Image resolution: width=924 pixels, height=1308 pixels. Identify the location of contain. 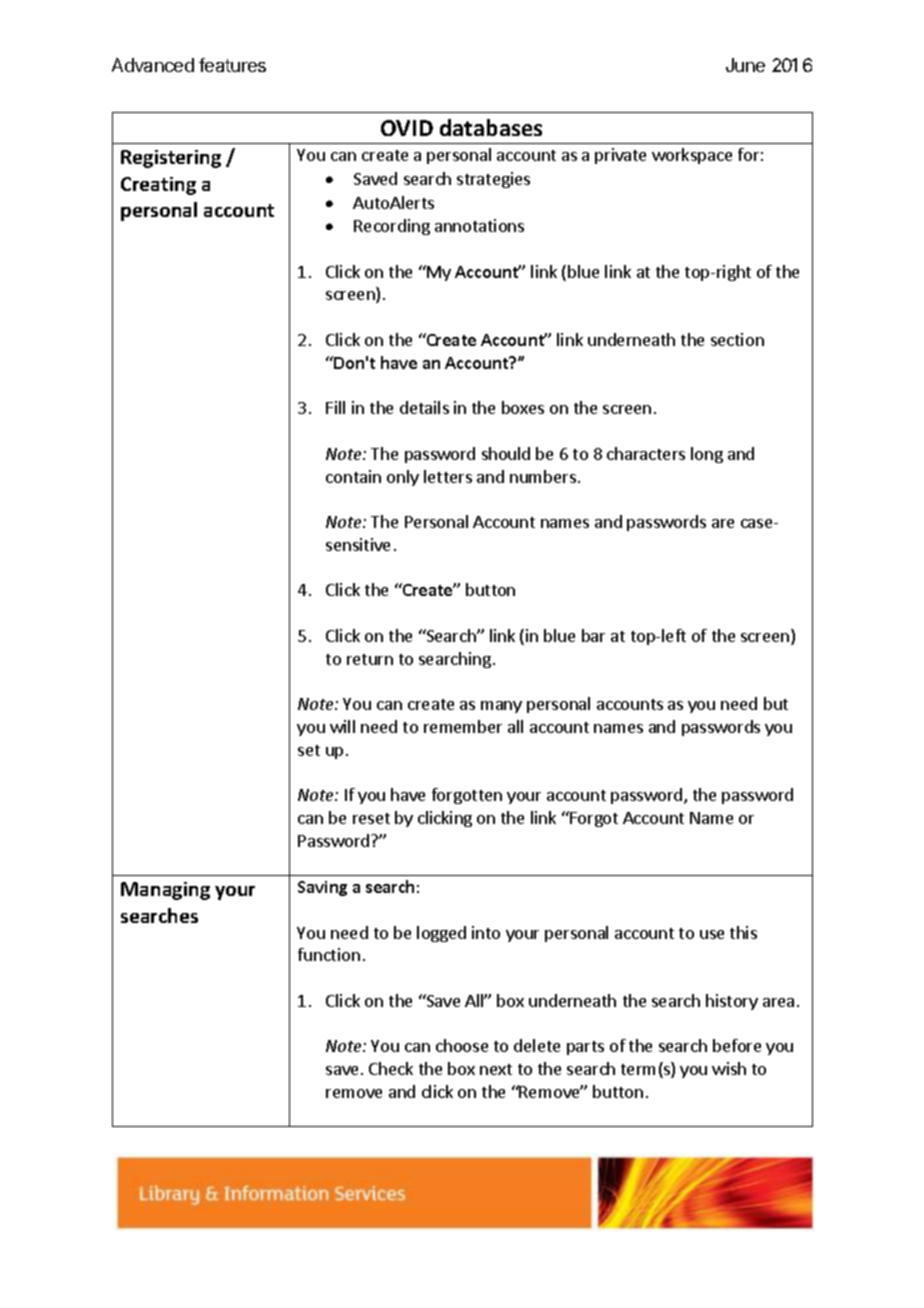
(353, 476).
